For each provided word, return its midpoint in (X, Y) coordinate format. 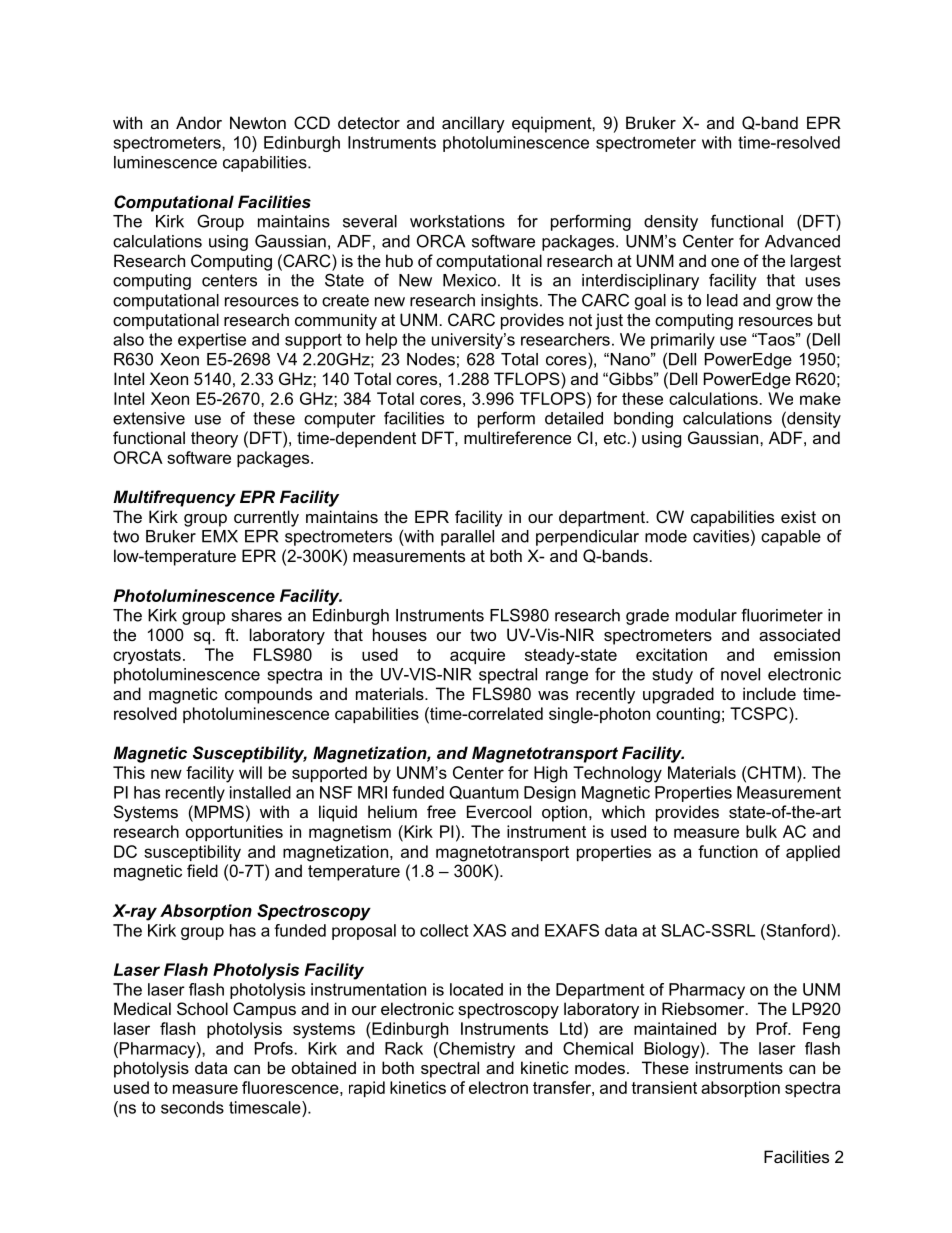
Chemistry (476, 1050)
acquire (477, 656)
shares (257, 615)
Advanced (802, 241)
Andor (199, 122)
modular (706, 615)
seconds (192, 1107)
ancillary (473, 124)
